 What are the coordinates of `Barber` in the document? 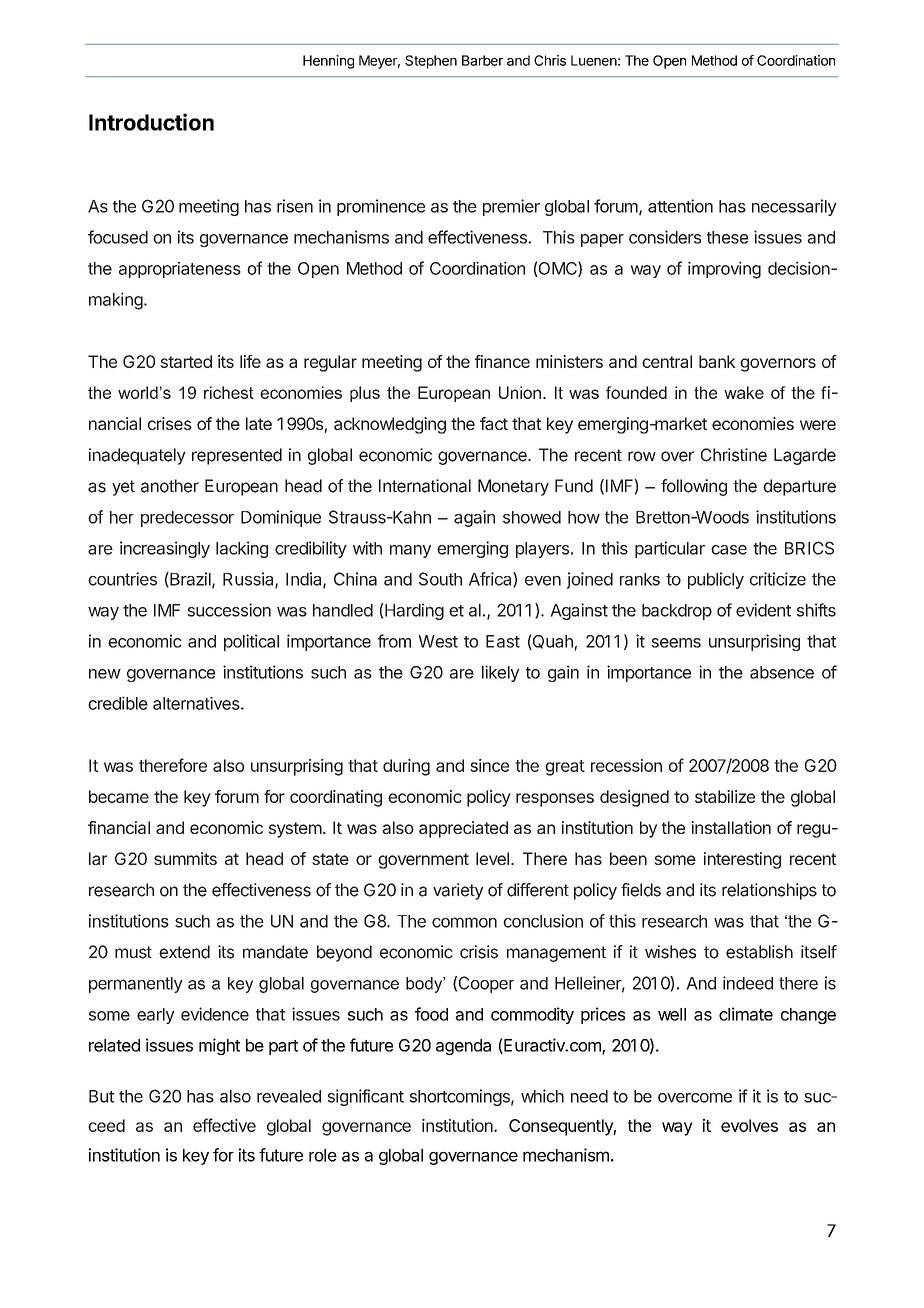 It's located at (482, 60).
